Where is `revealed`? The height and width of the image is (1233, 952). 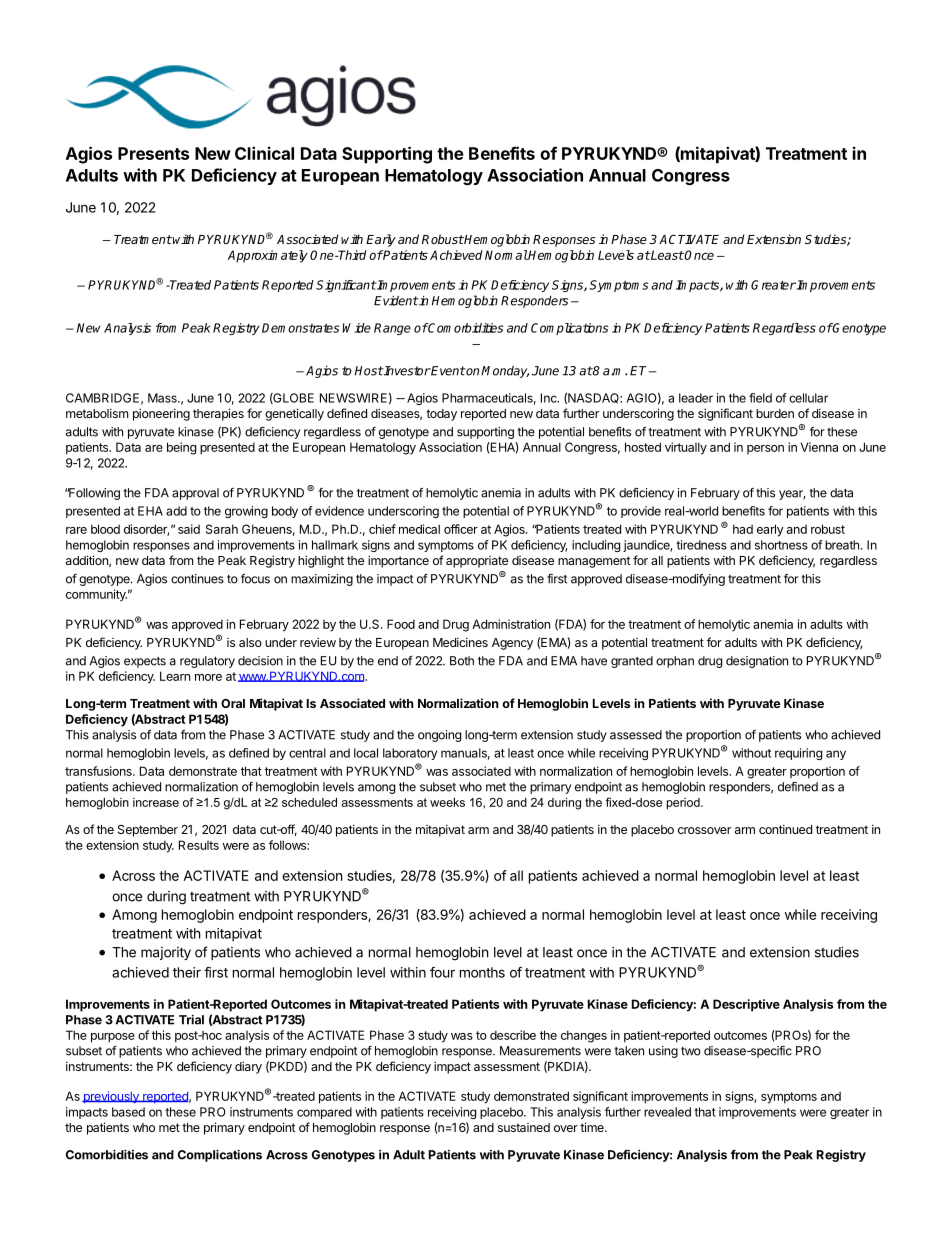 revealed is located at coordinates (667, 1112).
